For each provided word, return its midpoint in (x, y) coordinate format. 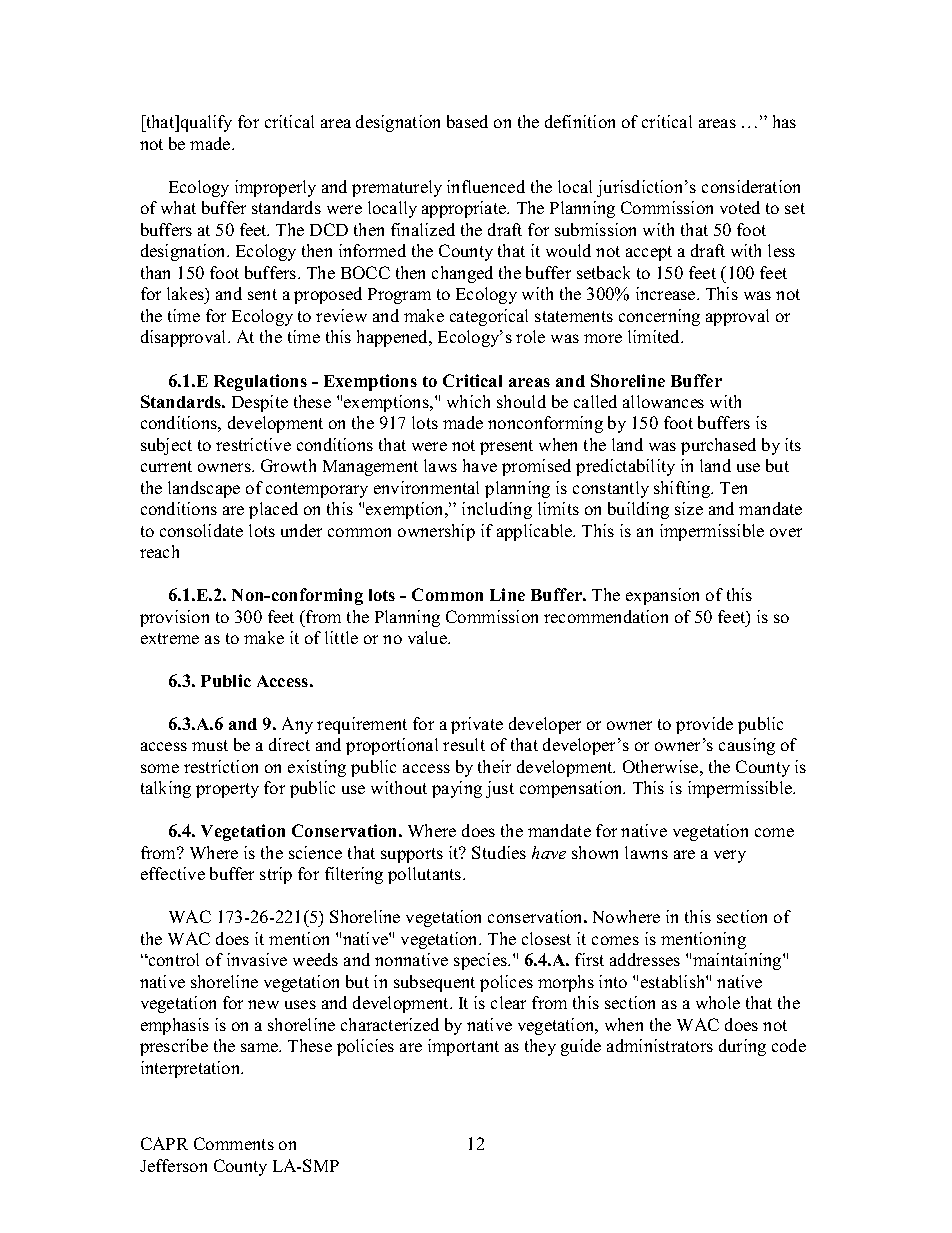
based (467, 121)
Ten (733, 488)
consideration (751, 186)
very (730, 856)
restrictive (253, 444)
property (227, 790)
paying (457, 789)
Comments (234, 1143)
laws (440, 465)
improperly (275, 188)
